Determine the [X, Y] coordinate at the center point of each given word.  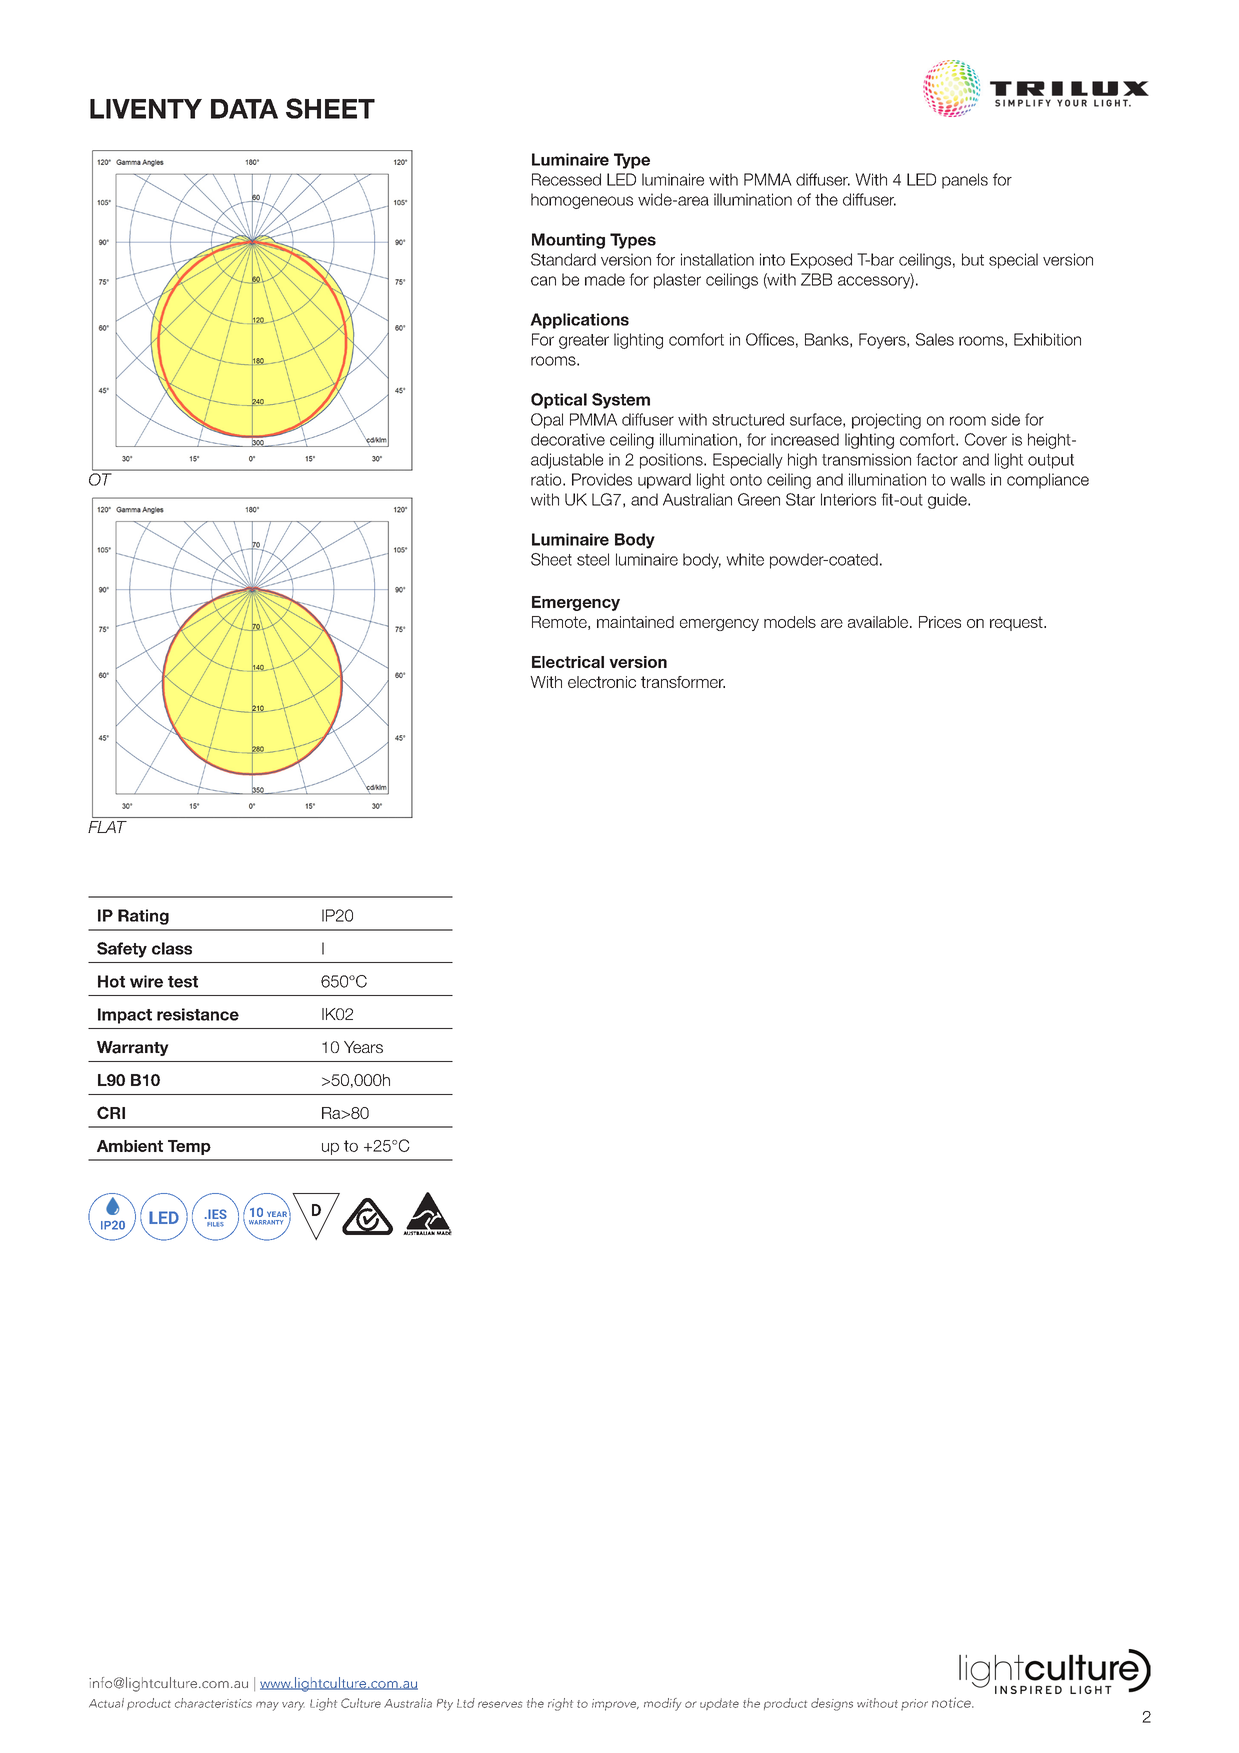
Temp [189, 1147]
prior [914, 1705]
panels [965, 181]
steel [593, 559]
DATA [244, 109]
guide [948, 501]
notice [952, 1702]
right [560, 1704]
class [172, 948]
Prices [940, 622]
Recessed [566, 179]
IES [216, 1214]
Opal [547, 421]
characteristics [213, 1703]
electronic [602, 682]
